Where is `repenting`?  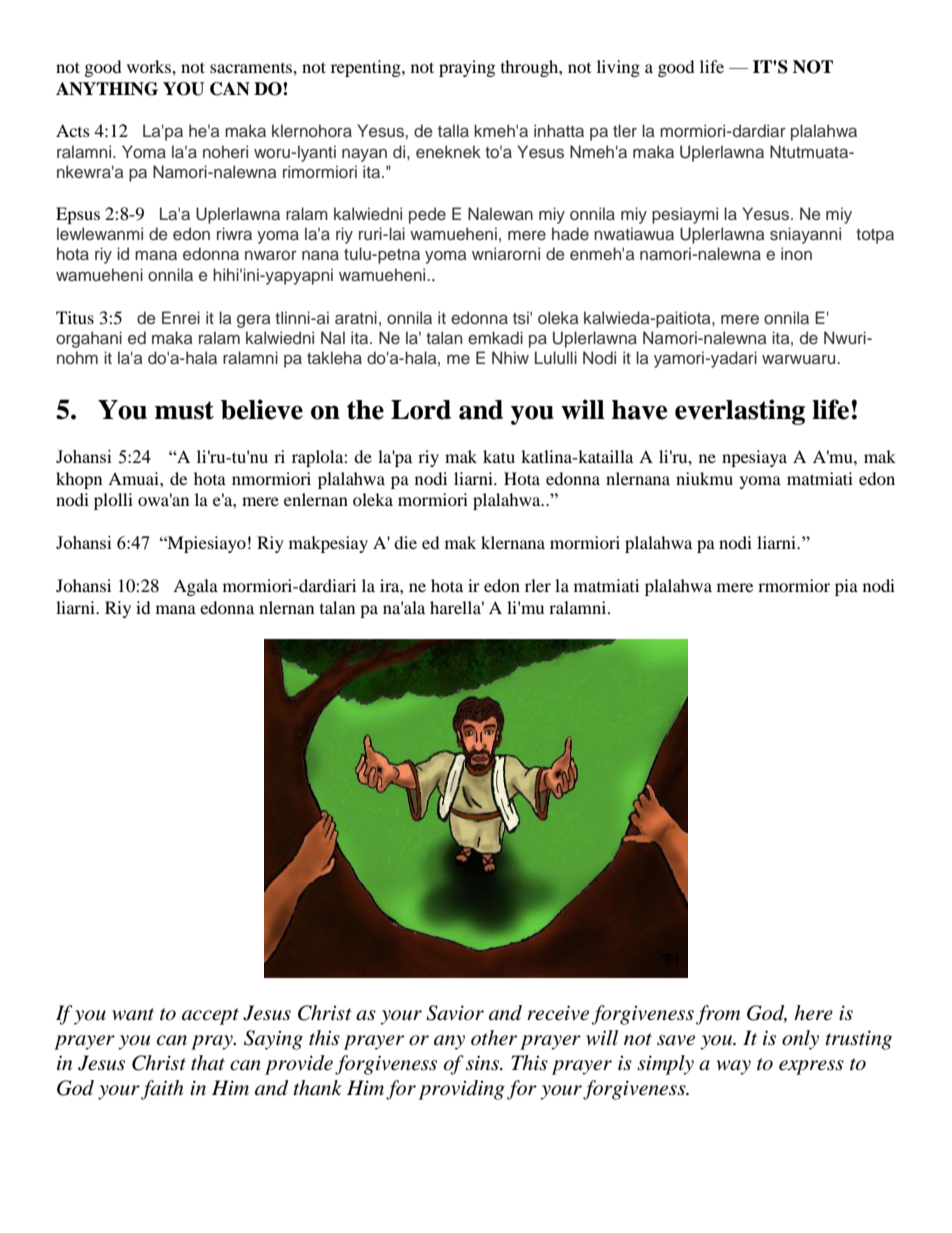
repenting is located at coordinates (367, 68).
